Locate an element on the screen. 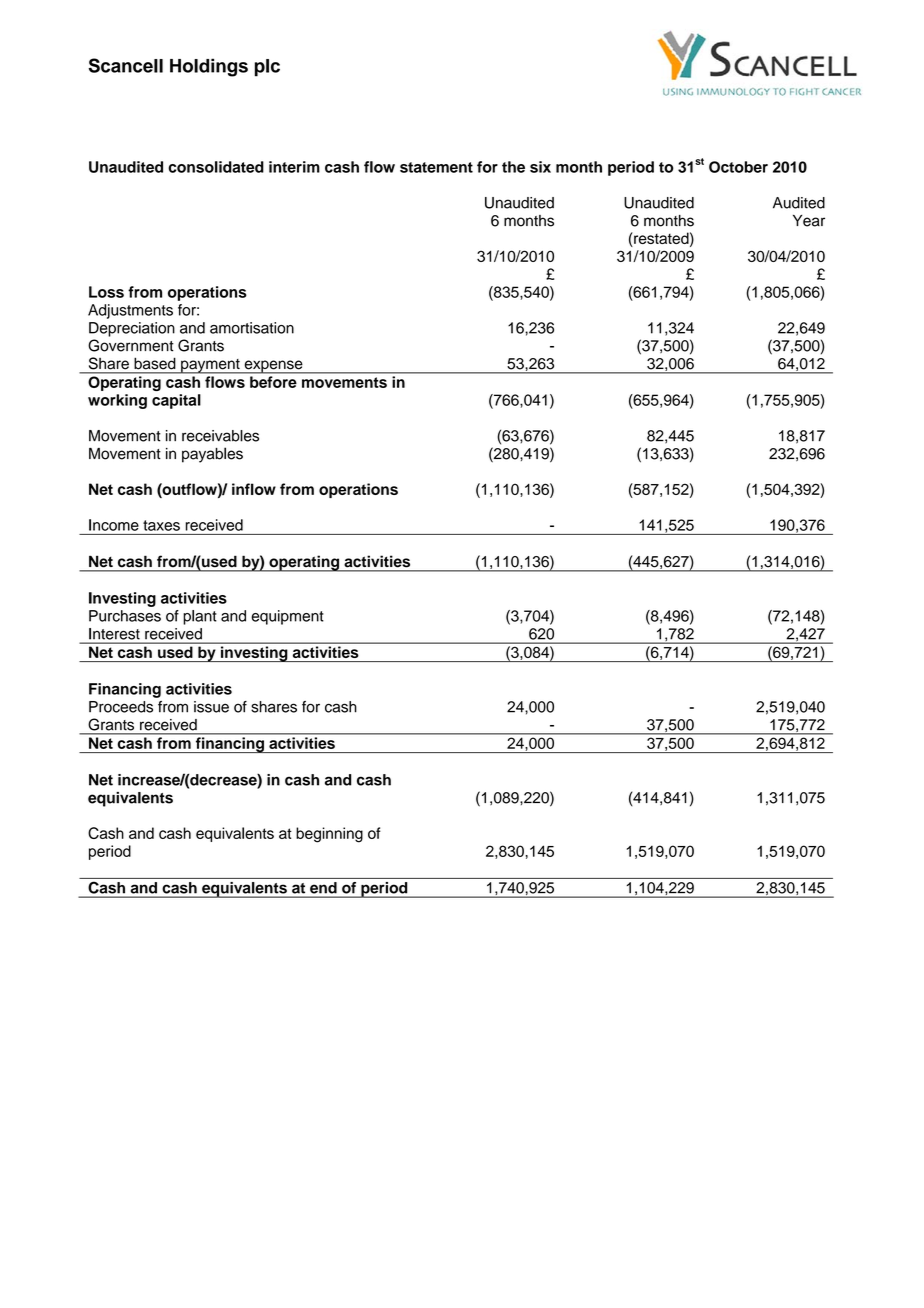 This screenshot has height=1308, width=924. expense is located at coordinates (273, 367).
